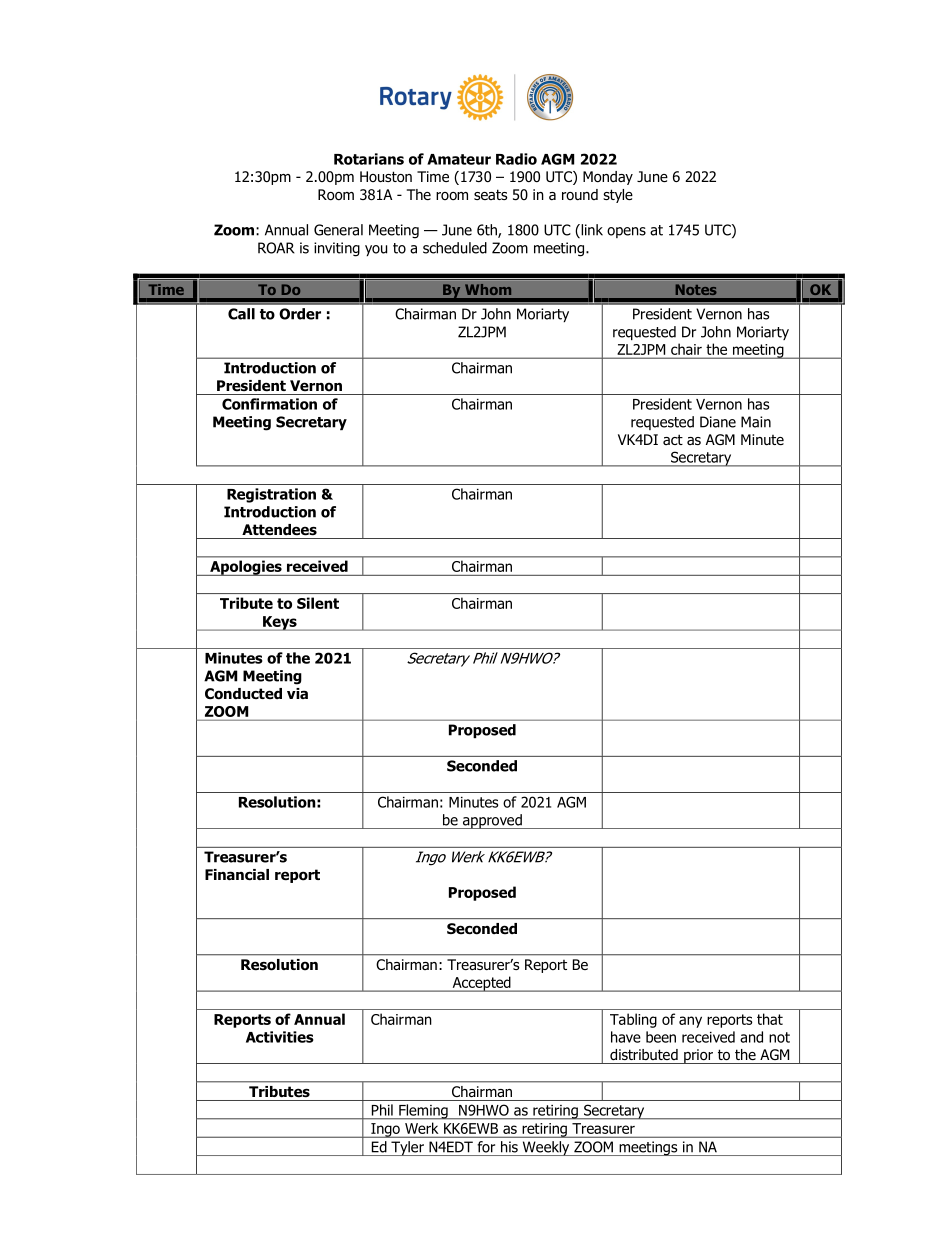 The height and width of the document is (1233, 952). I want to click on Weekly, so click(546, 1148).
